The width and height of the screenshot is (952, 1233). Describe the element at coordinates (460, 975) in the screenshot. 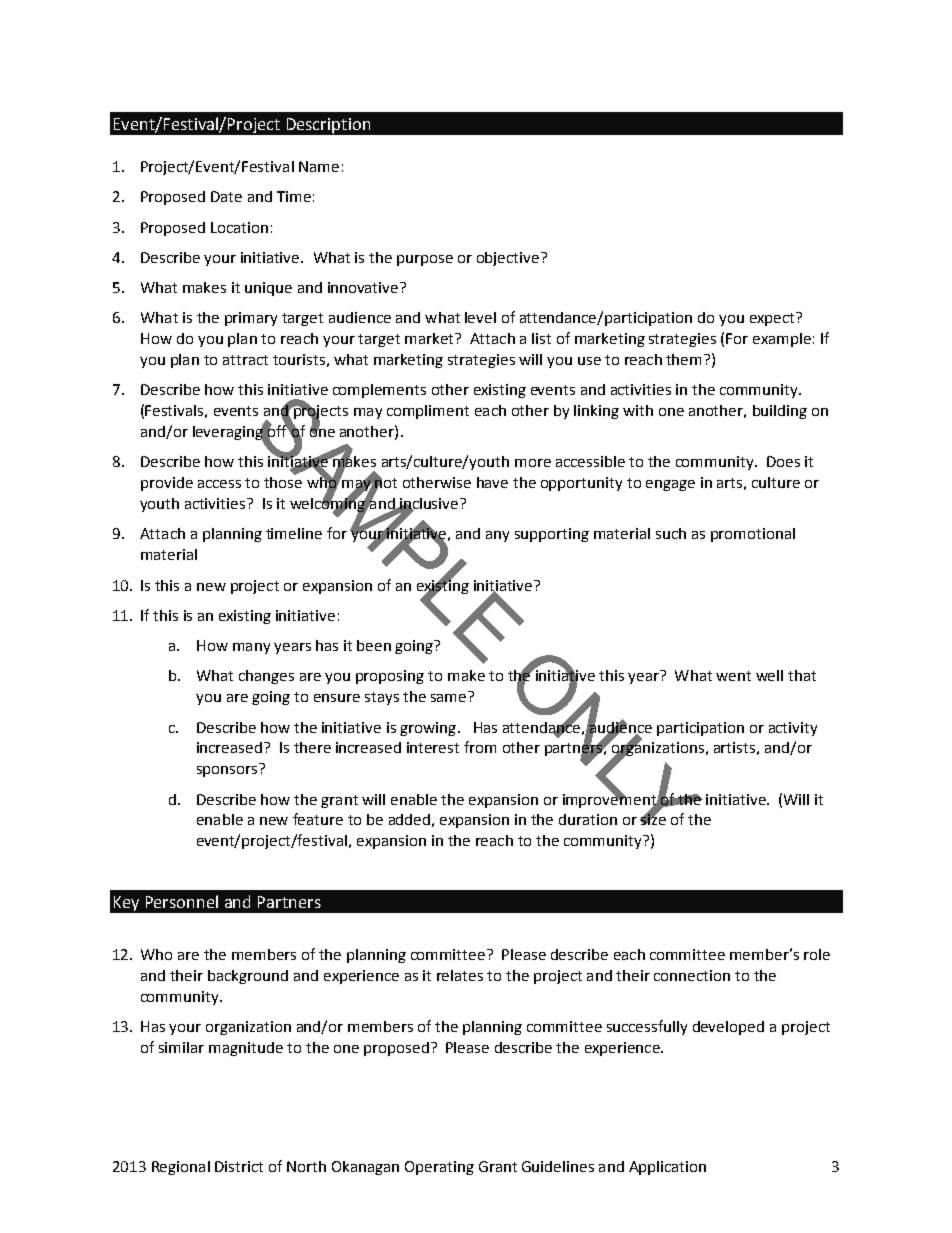

I see `relates` at that location.
